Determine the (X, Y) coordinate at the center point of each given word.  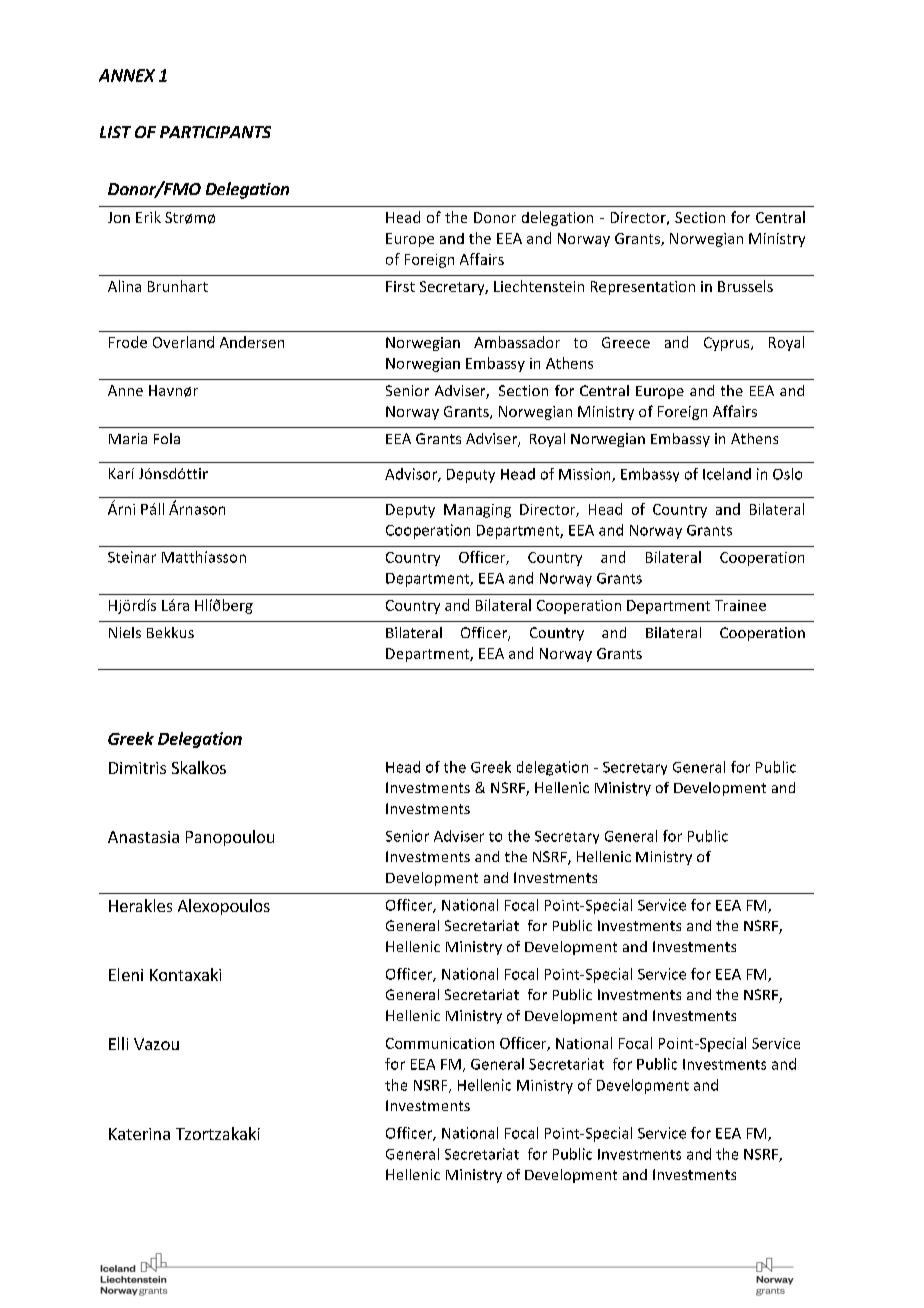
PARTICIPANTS (215, 132)
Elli (118, 1043)
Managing (477, 511)
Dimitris (137, 768)
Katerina (139, 1134)
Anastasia (143, 837)
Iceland (727, 474)
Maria (128, 438)
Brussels (745, 286)
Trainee (740, 605)
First (400, 286)
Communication (440, 1043)
